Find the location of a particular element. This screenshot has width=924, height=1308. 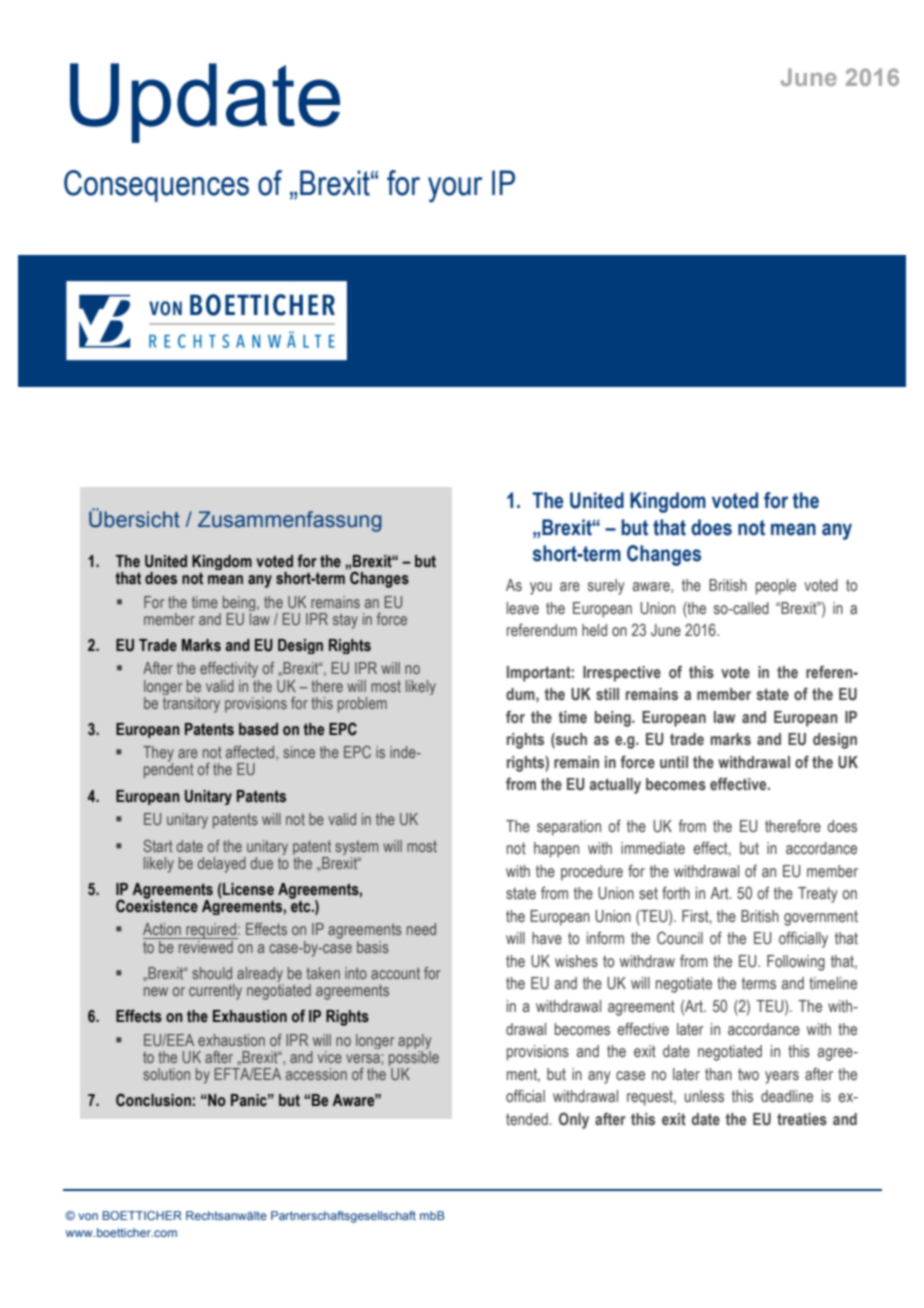

surely is located at coordinates (606, 587).
